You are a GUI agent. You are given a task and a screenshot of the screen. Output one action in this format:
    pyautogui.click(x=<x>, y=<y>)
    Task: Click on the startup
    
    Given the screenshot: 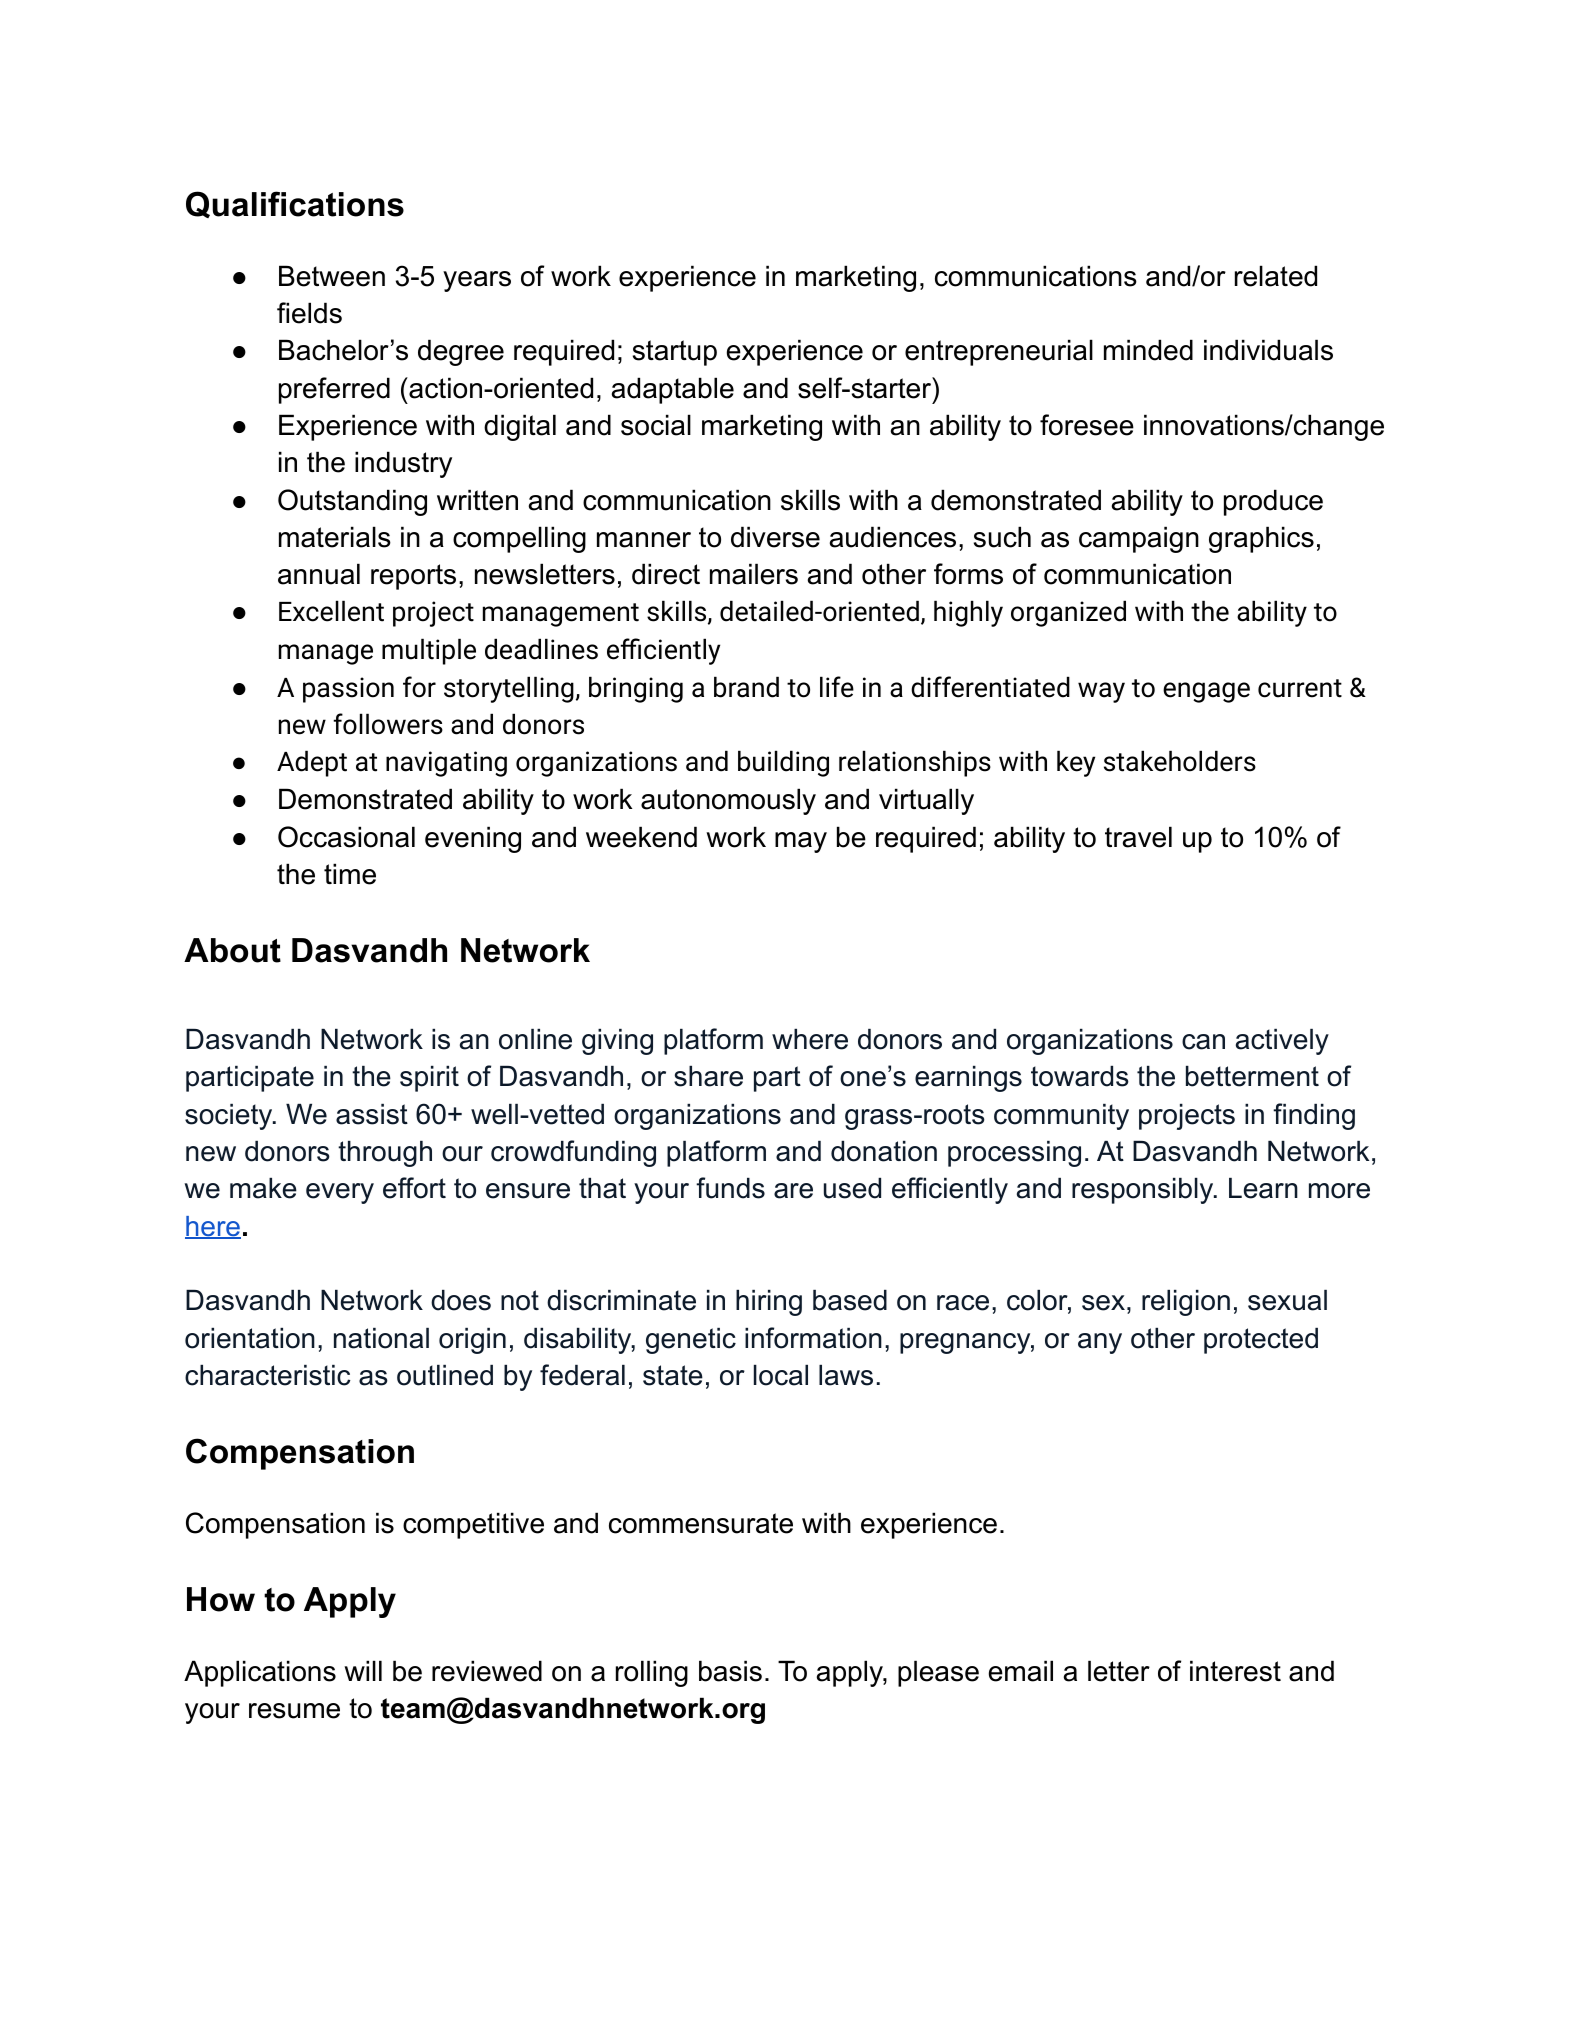 What is the action you would take?
    pyautogui.click(x=675, y=353)
